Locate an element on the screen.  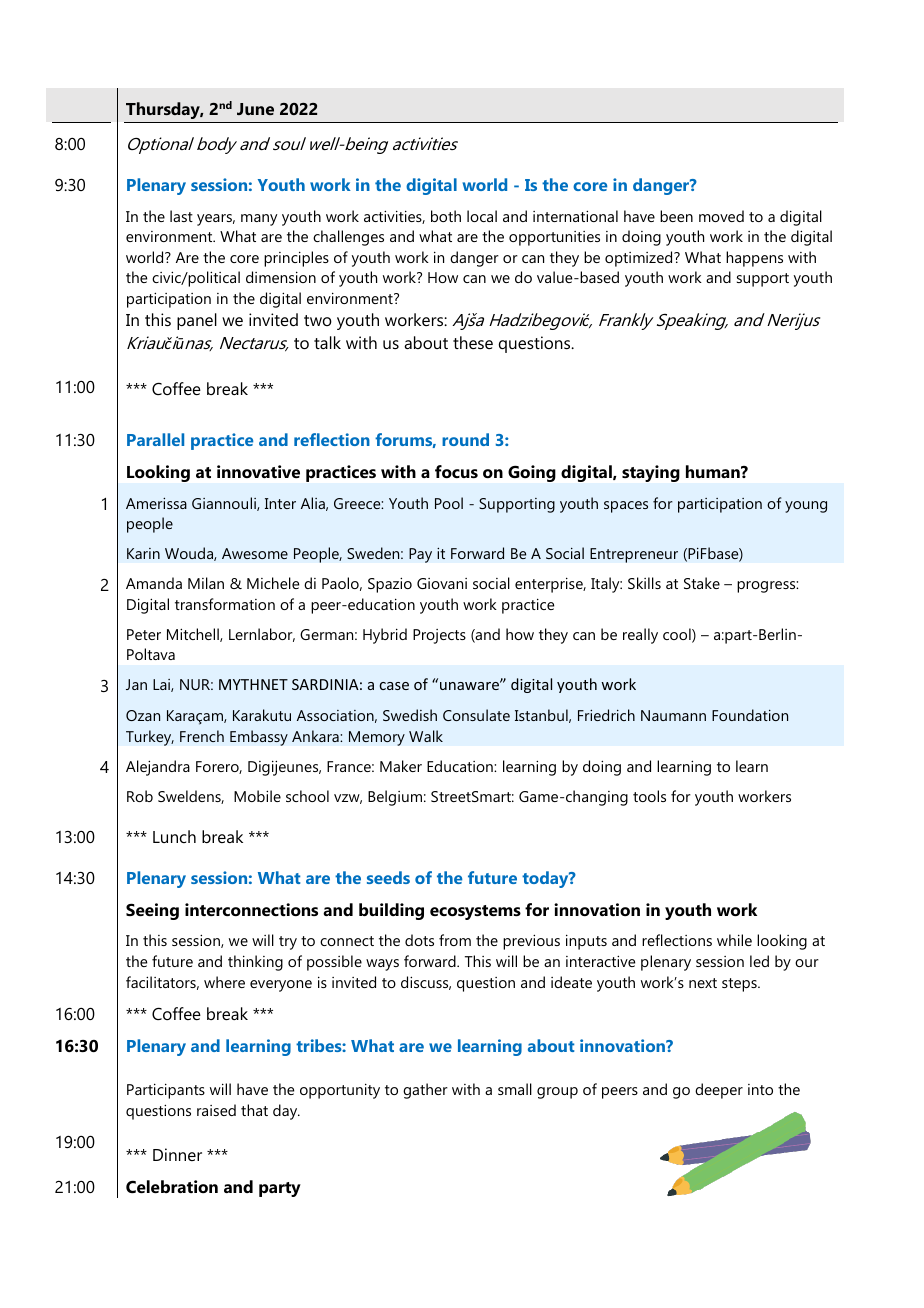
round is located at coordinates (465, 439).
